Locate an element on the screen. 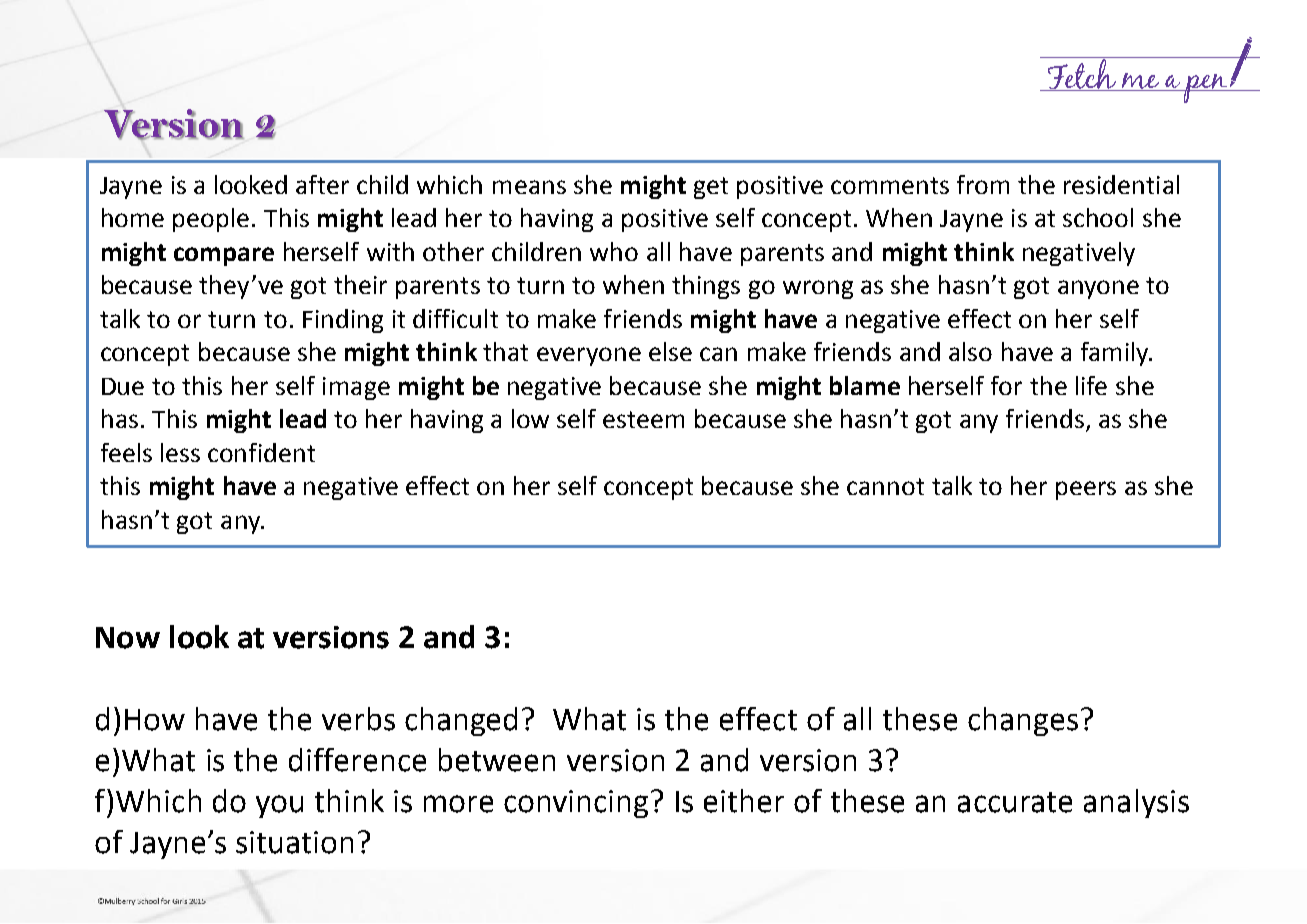  Now is located at coordinates (128, 638).
